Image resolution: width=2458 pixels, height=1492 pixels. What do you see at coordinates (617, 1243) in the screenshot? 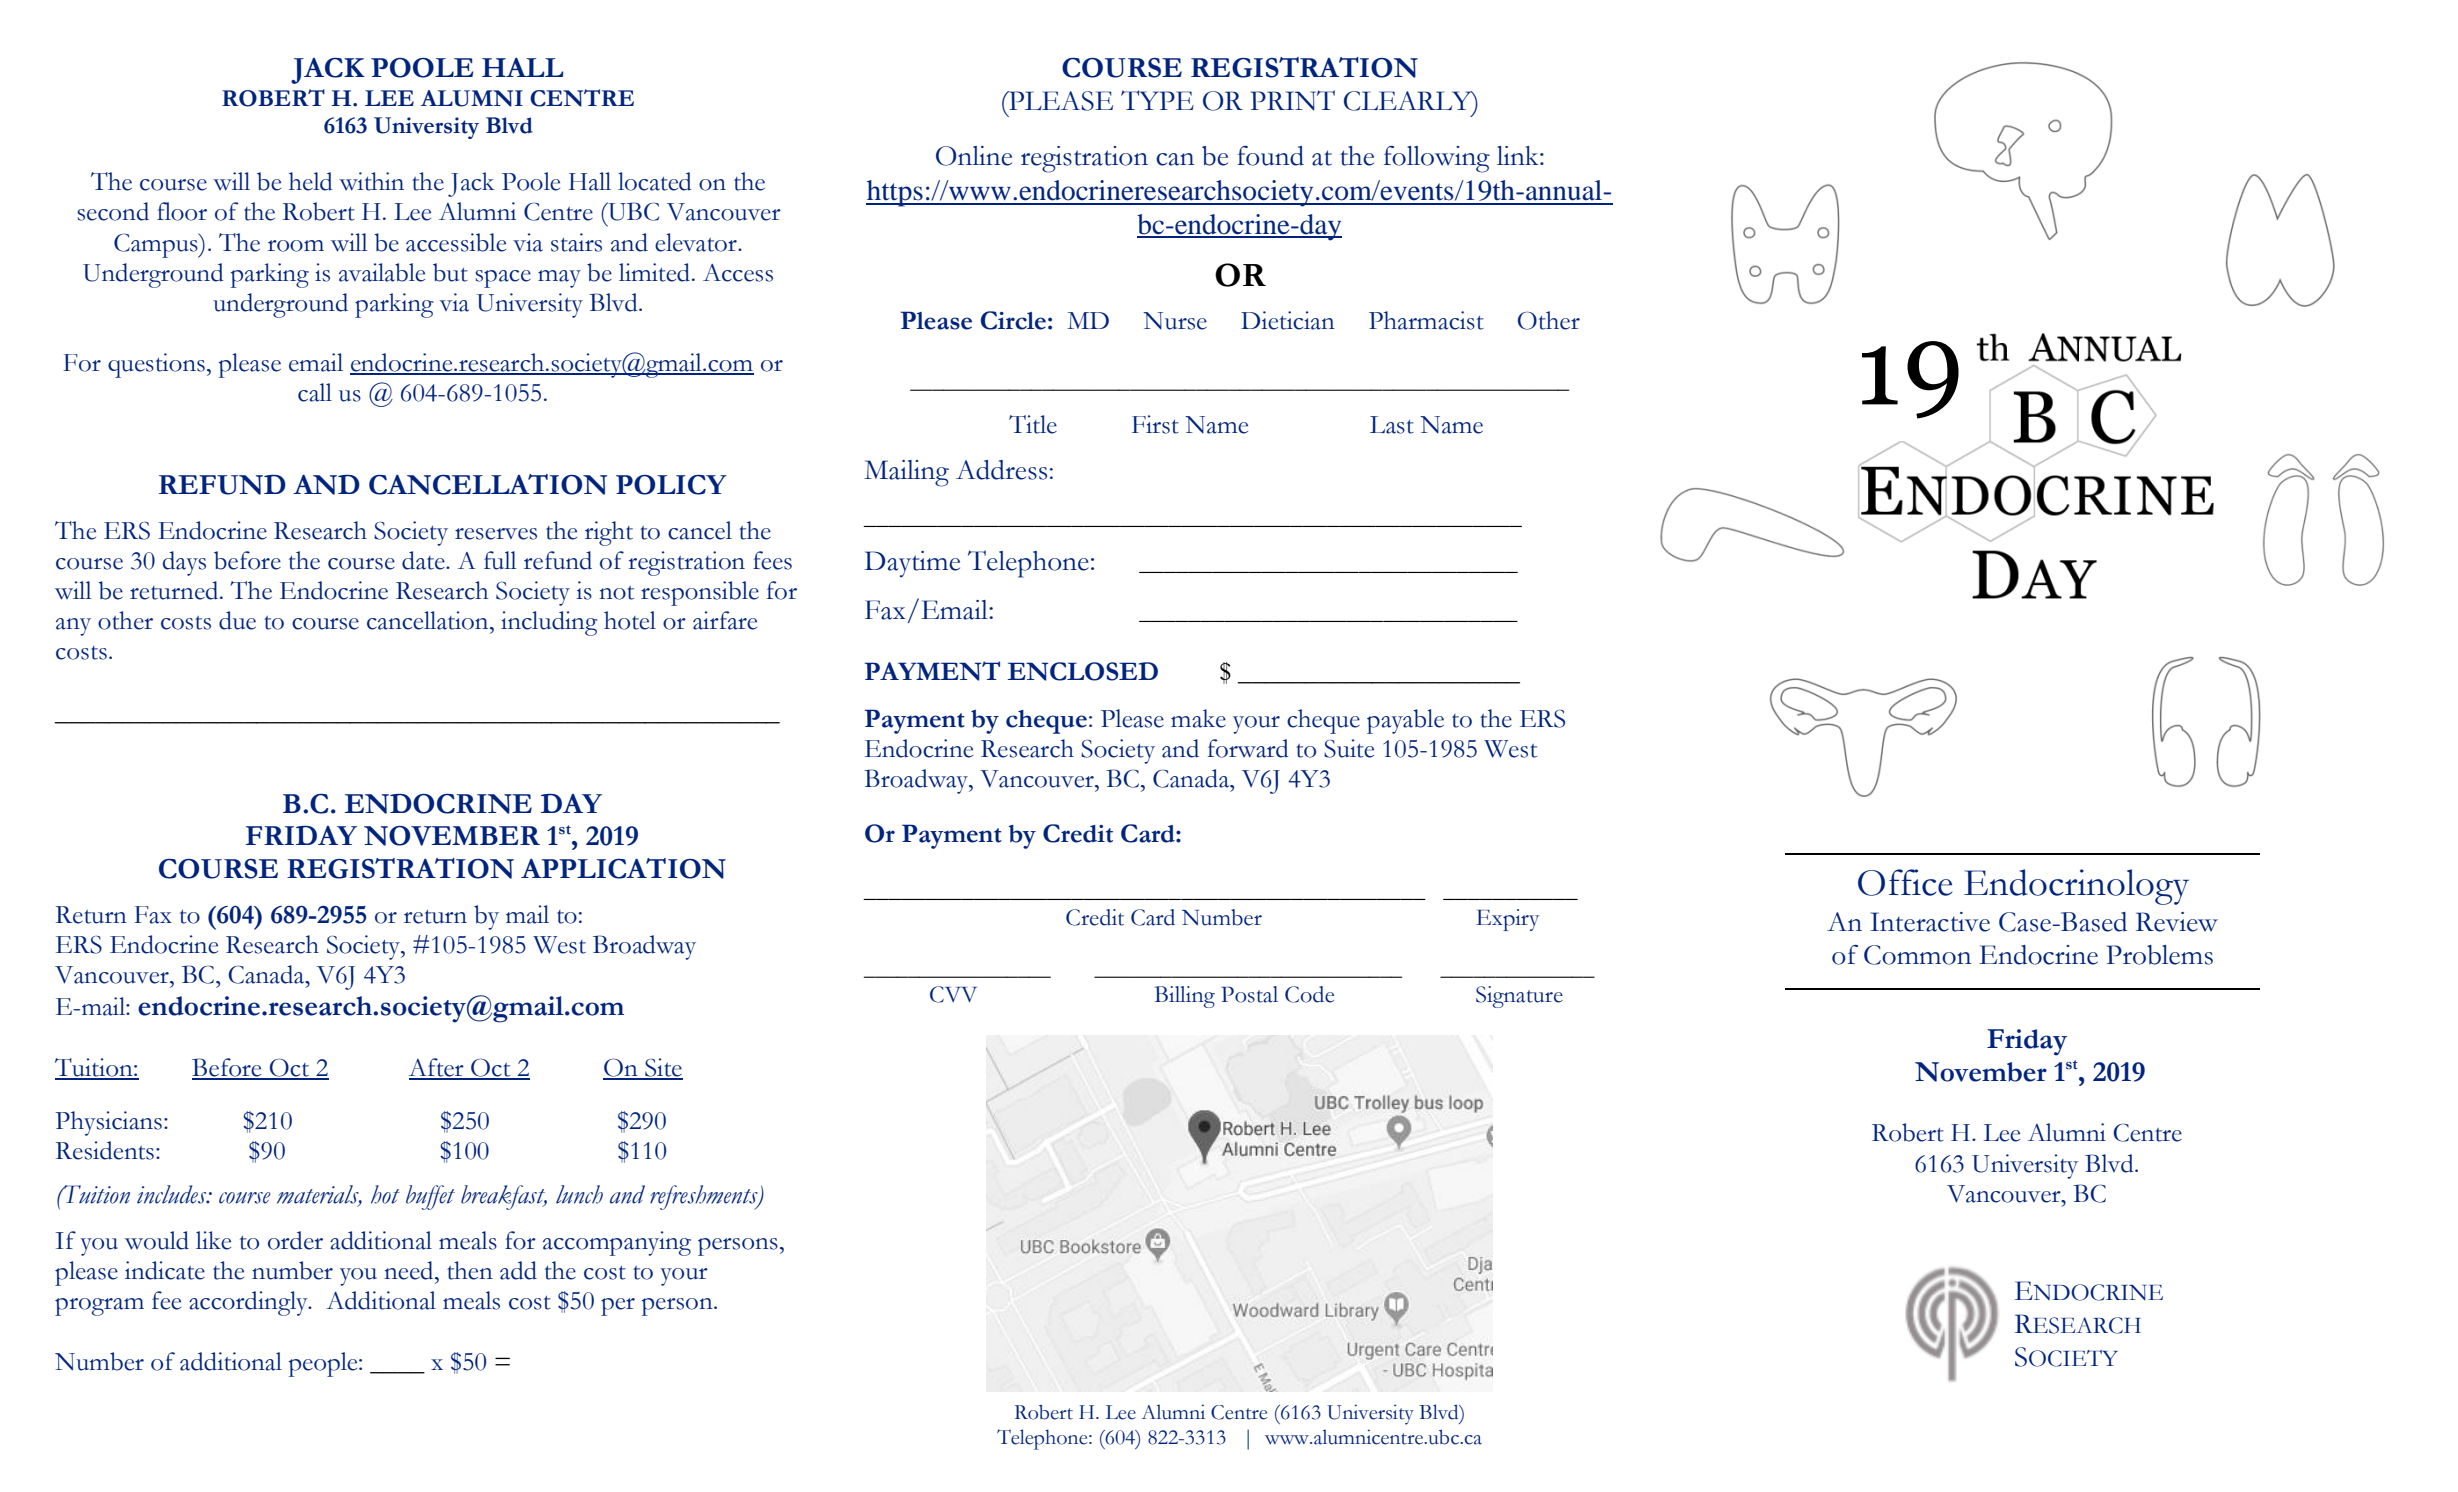
I see `accompanying` at bounding box center [617, 1243].
